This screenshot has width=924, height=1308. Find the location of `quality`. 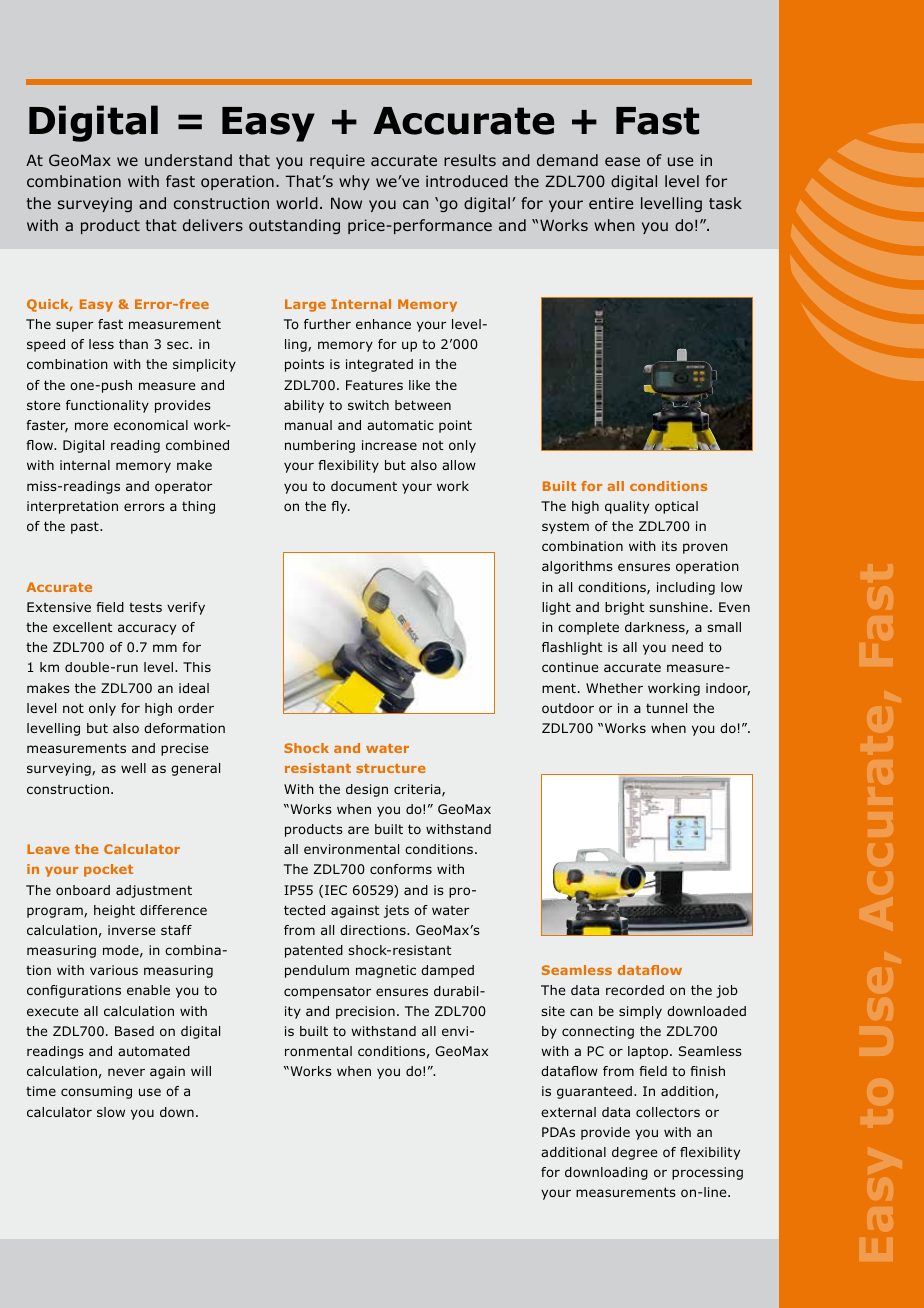

quality is located at coordinates (627, 507).
